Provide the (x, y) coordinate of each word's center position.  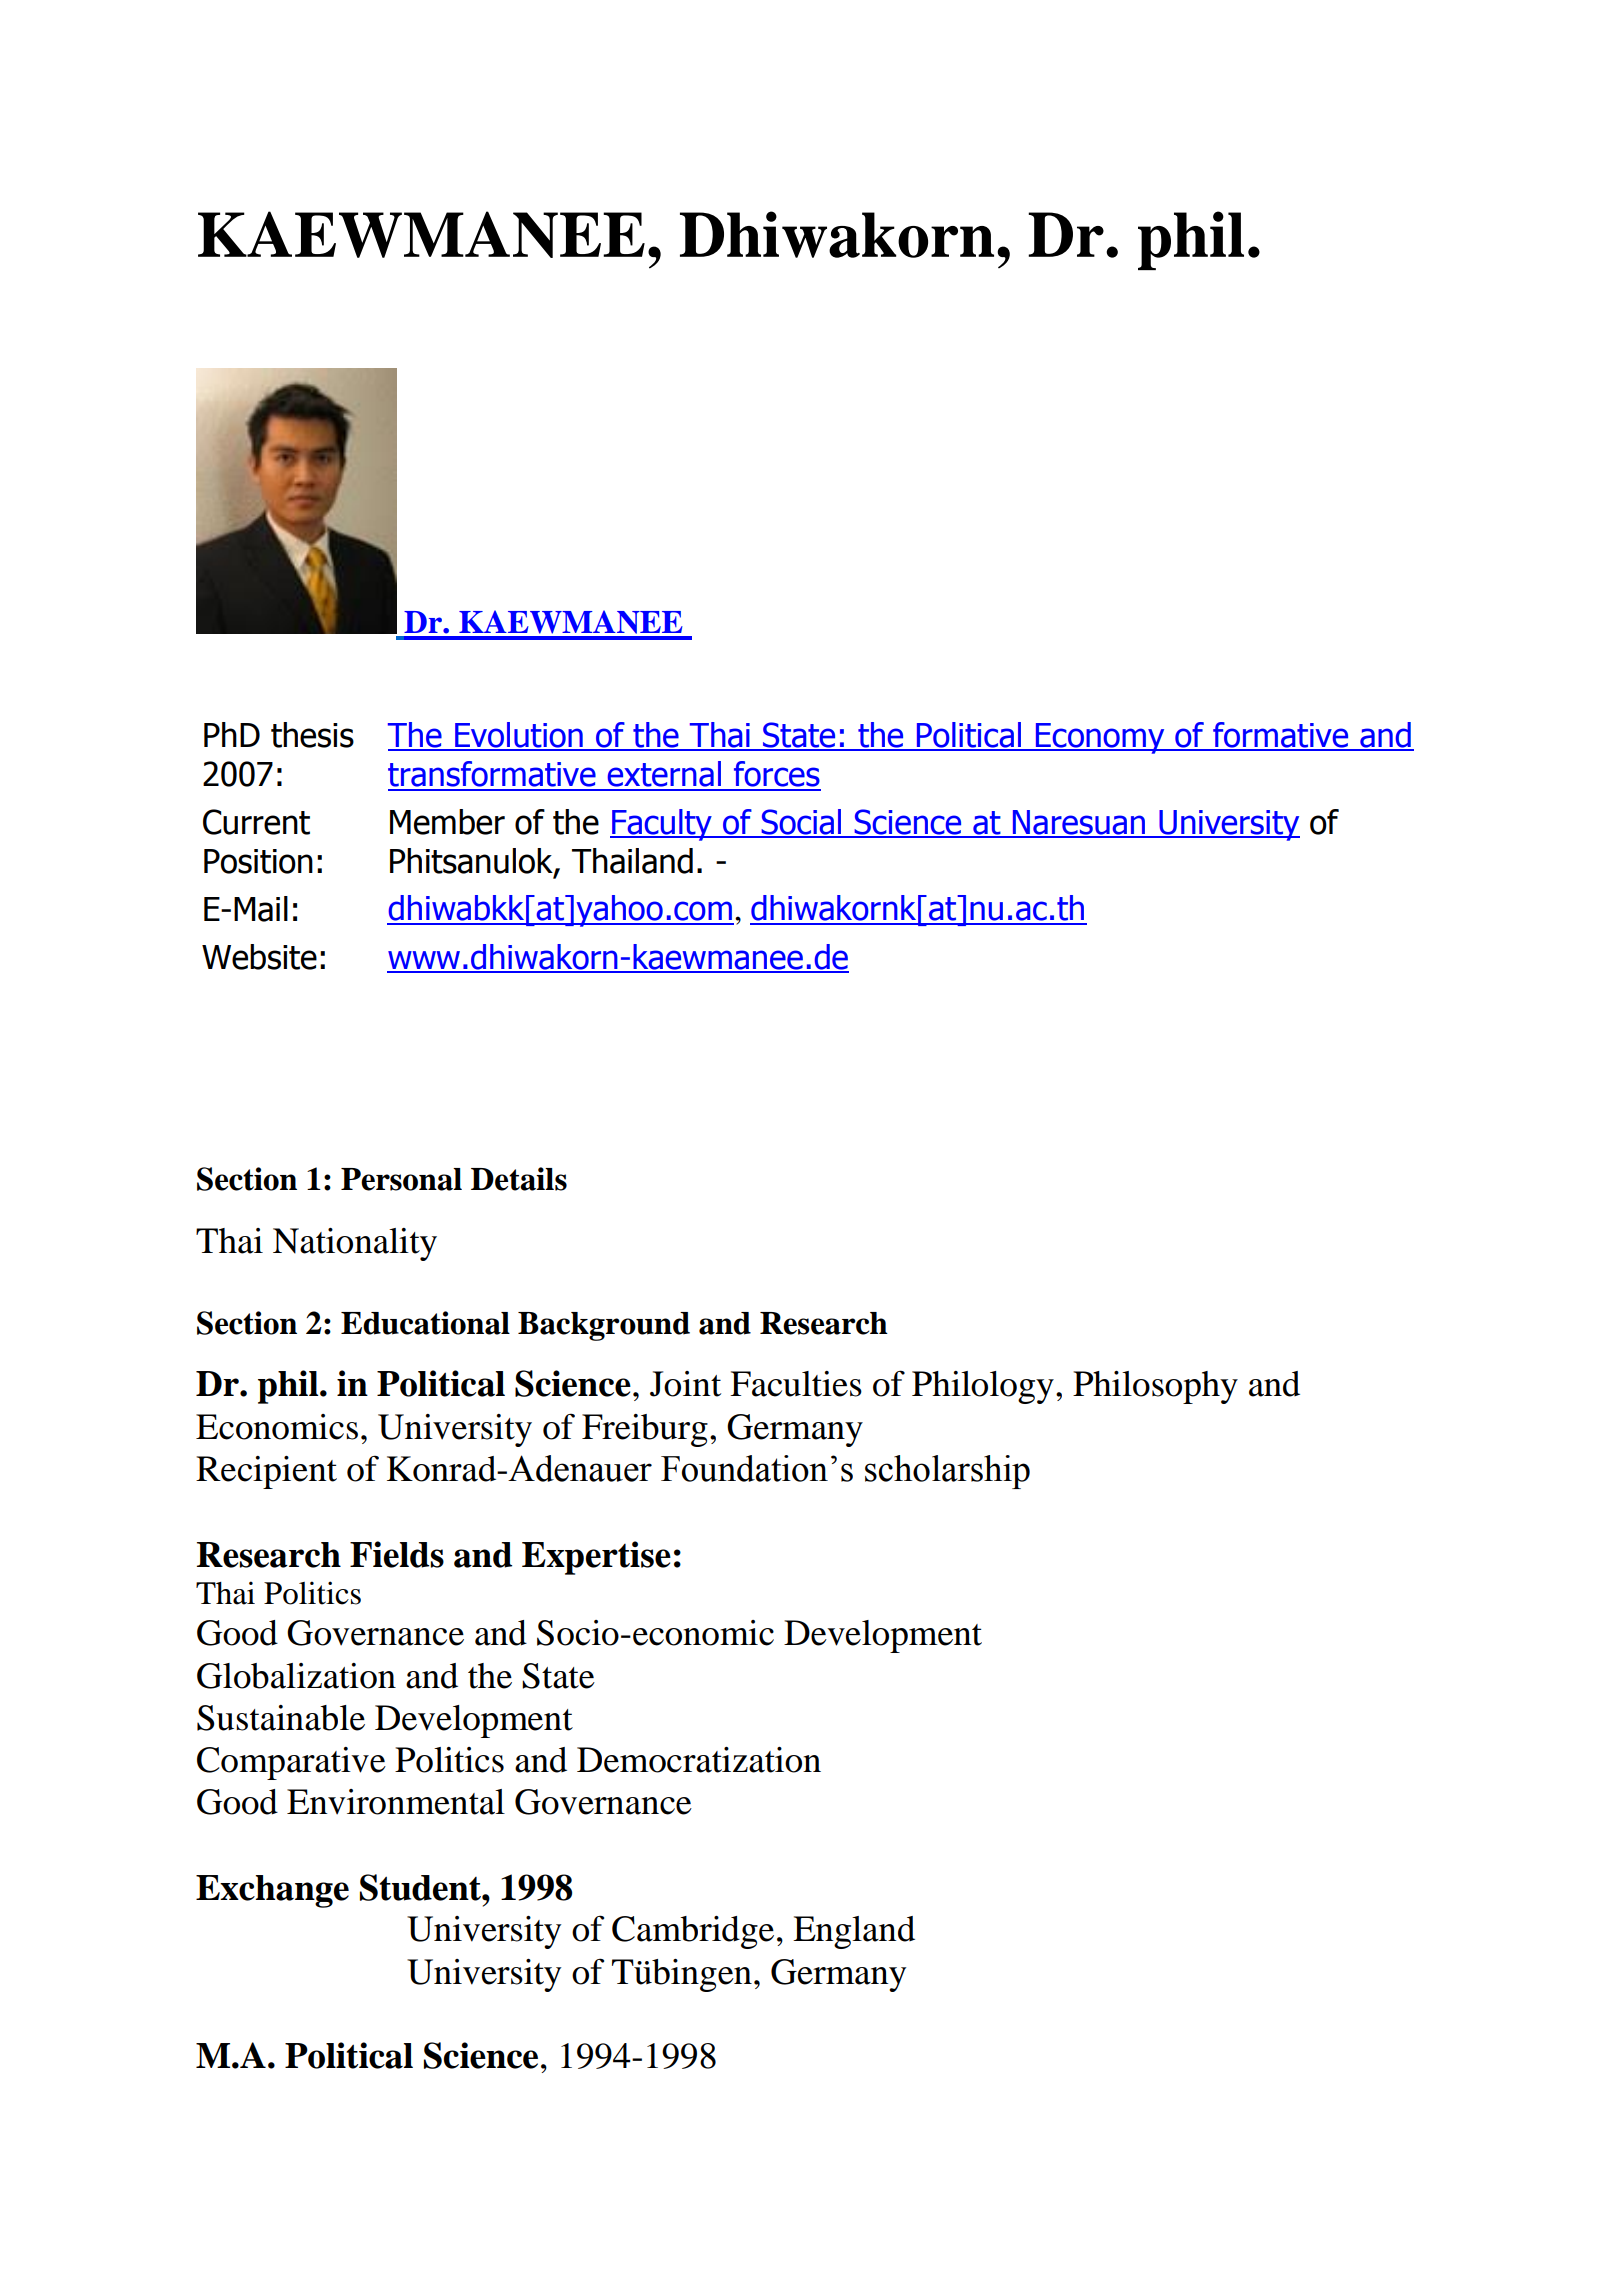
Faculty (662, 825)
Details (519, 1179)
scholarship (947, 1472)
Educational (425, 1323)
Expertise (596, 1558)
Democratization (699, 1760)
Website (259, 957)
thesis (312, 735)
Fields (397, 1554)
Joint (685, 1384)
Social (801, 823)
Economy (1100, 738)
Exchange (272, 1891)
